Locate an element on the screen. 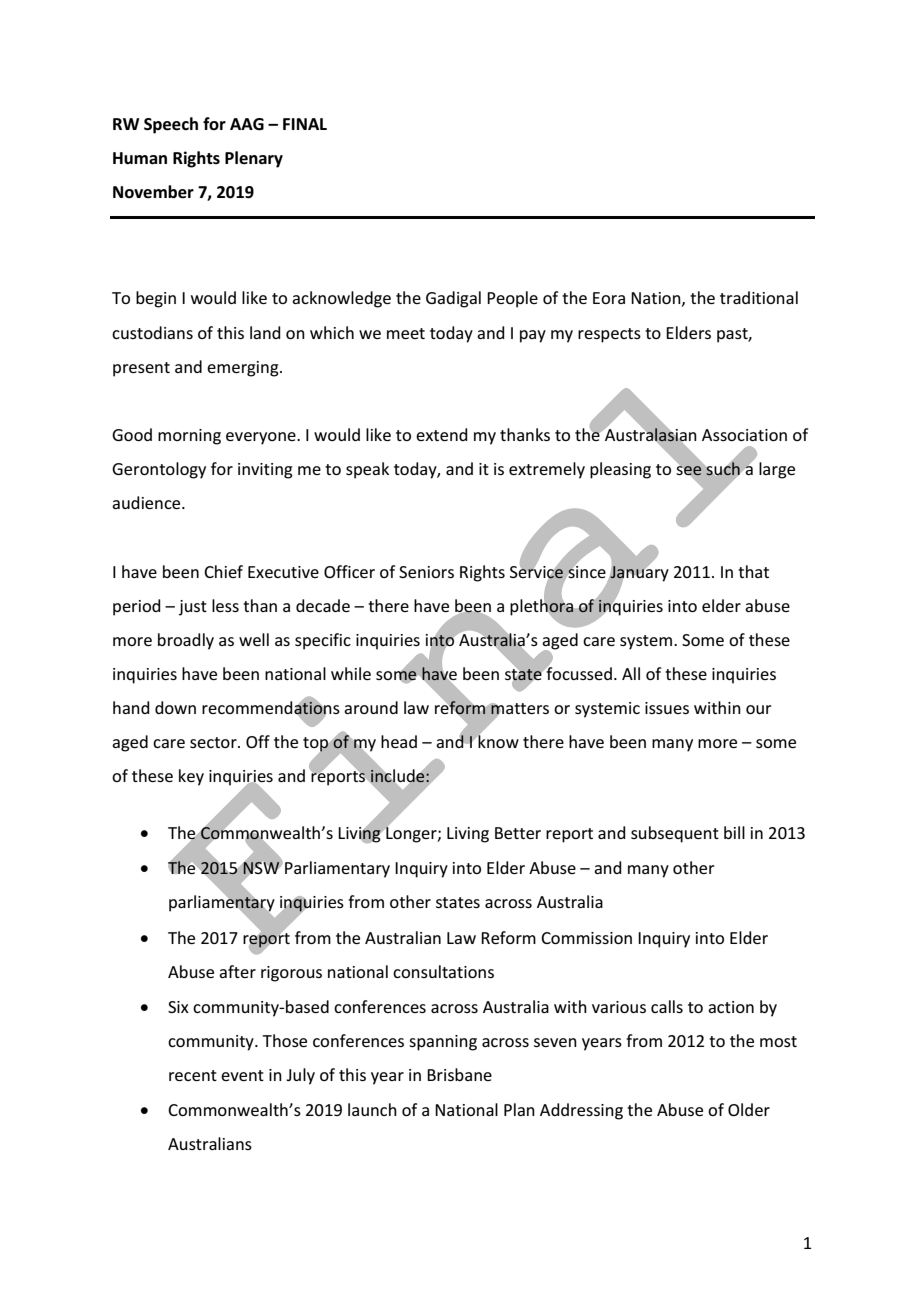 The image size is (924, 1308). key is located at coordinates (191, 777).
